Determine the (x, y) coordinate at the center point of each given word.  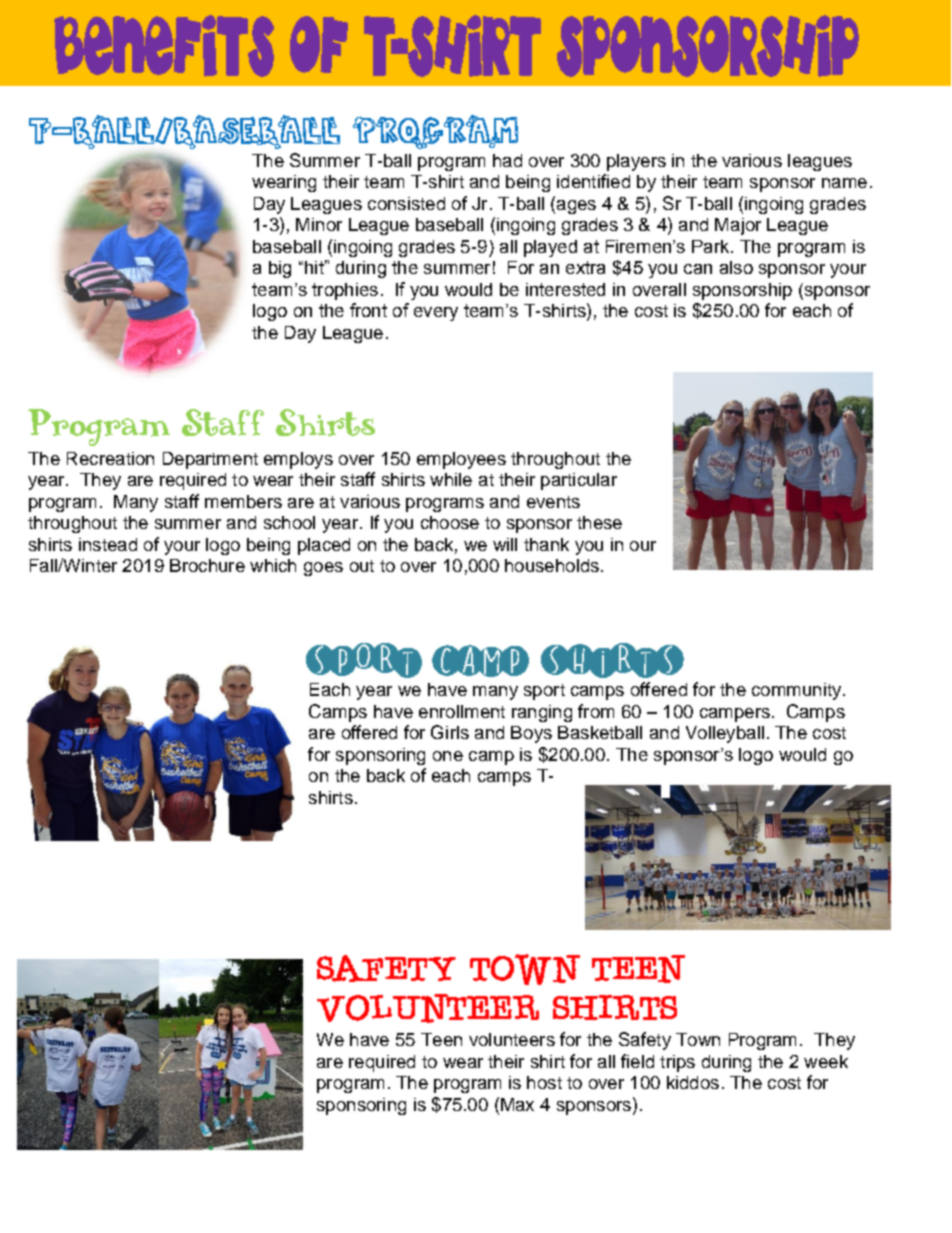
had (507, 160)
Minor (319, 224)
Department (210, 460)
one (448, 756)
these (599, 522)
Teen (441, 1039)
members (243, 501)
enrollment (462, 711)
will (505, 544)
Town (698, 1039)
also (736, 267)
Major (738, 226)
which (273, 565)
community (798, 691)
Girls (450, 732)
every (436, 314)
